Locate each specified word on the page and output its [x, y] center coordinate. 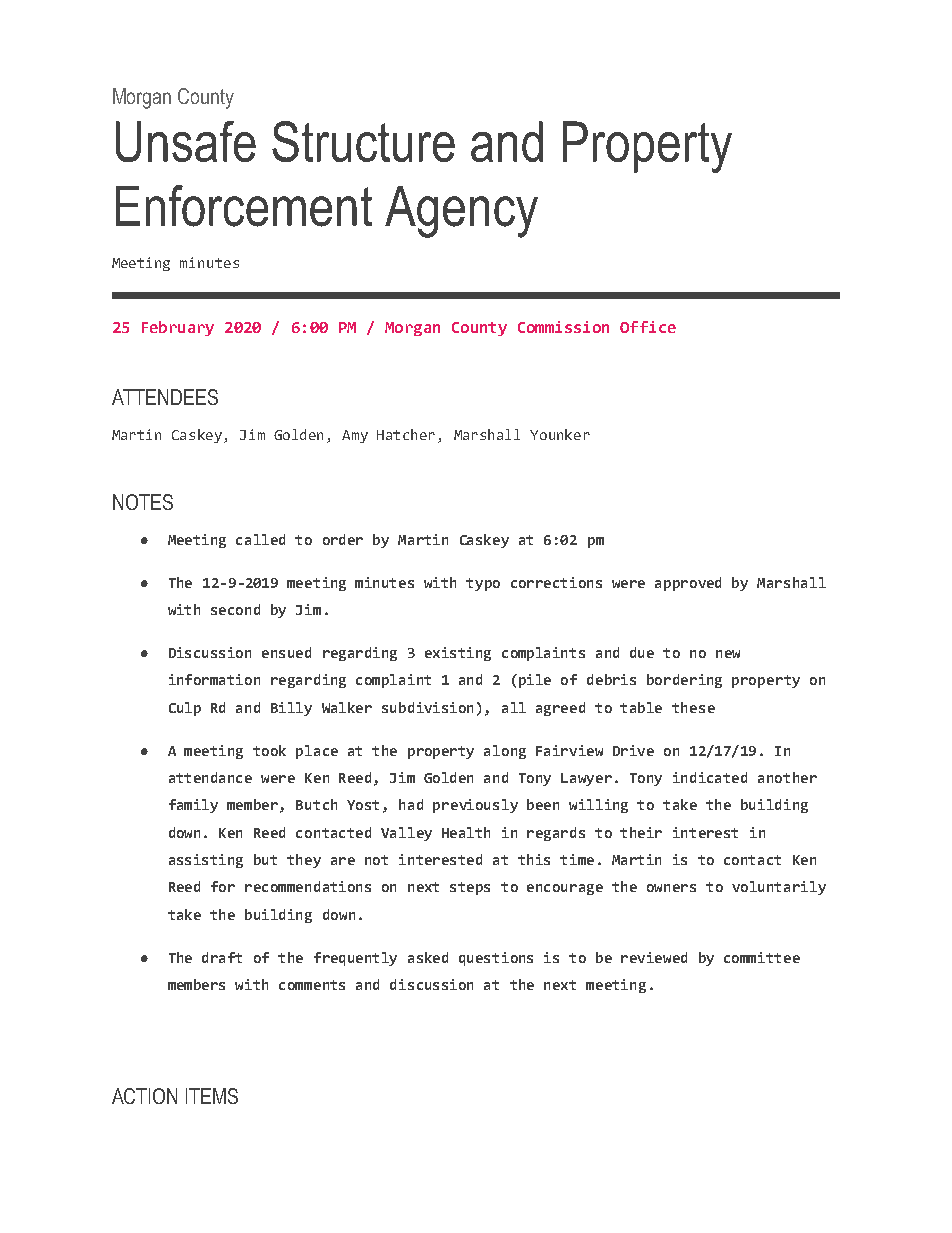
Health [466, 832]
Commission [563, 327]
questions [496, 959]
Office [648, 327]
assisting [206, 861]
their [641, 832]
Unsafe [186, 141]
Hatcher [406, 434]
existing [458, 654]
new [728, 654]
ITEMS [212, 1096]
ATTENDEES [165, 397]
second [235, 609]
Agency [461, 212]
